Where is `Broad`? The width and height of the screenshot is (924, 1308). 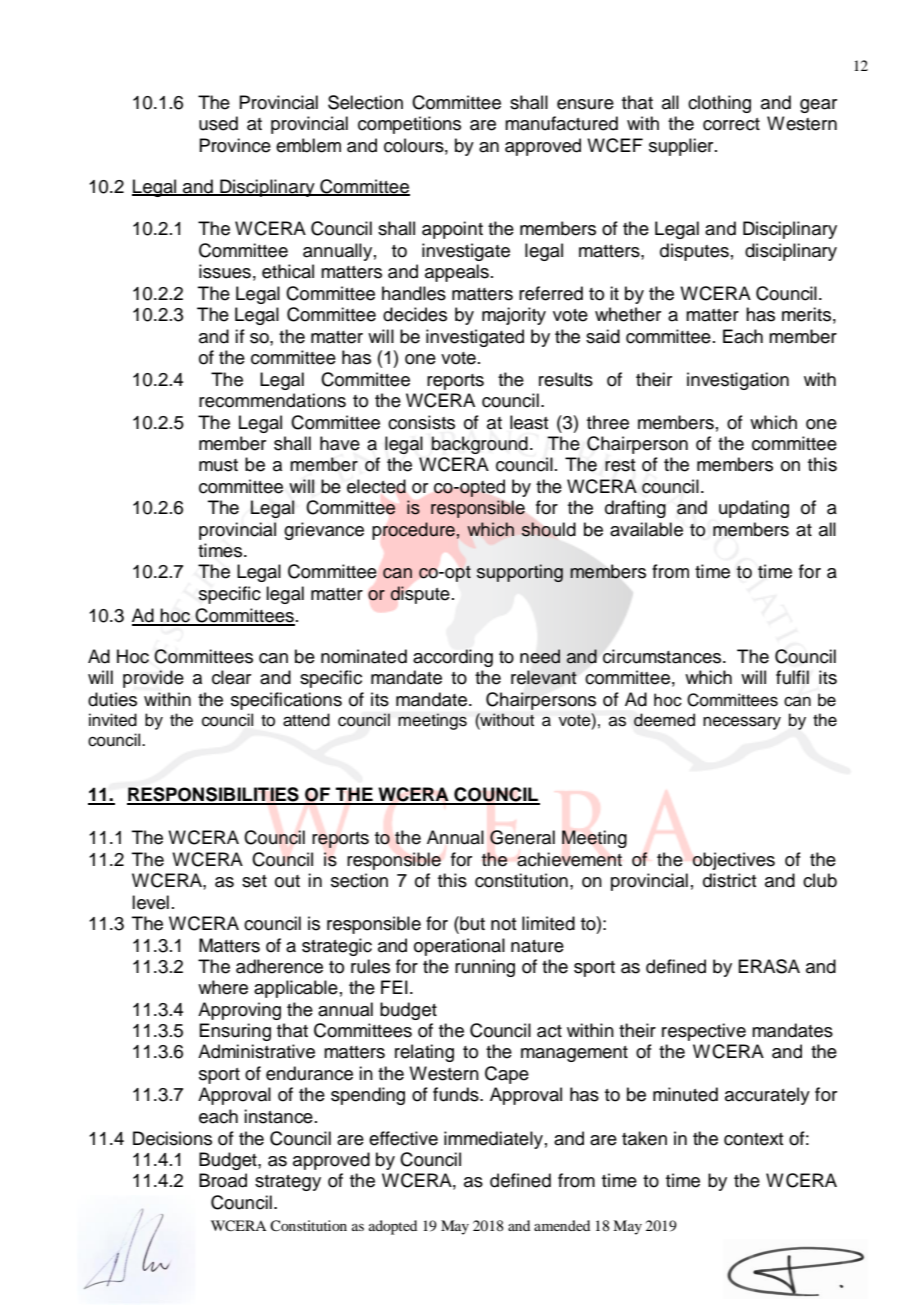
Broad is located at coordinates (223, 1180).
